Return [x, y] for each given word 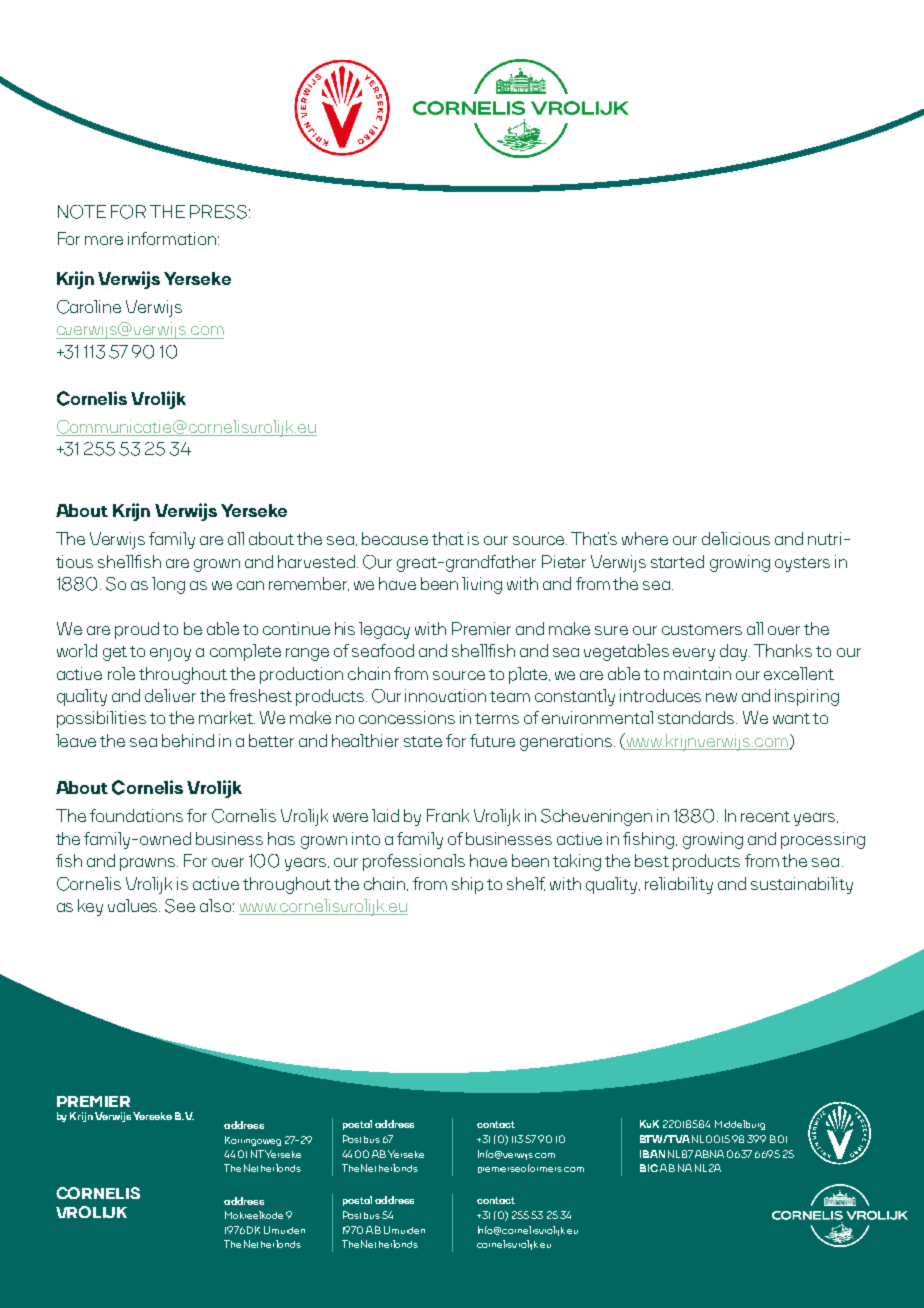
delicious [736, 538]
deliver [170, 695]
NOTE [82, 212]
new [721, 697]
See [180, 906]
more [104, 240]
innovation [445, 695]
